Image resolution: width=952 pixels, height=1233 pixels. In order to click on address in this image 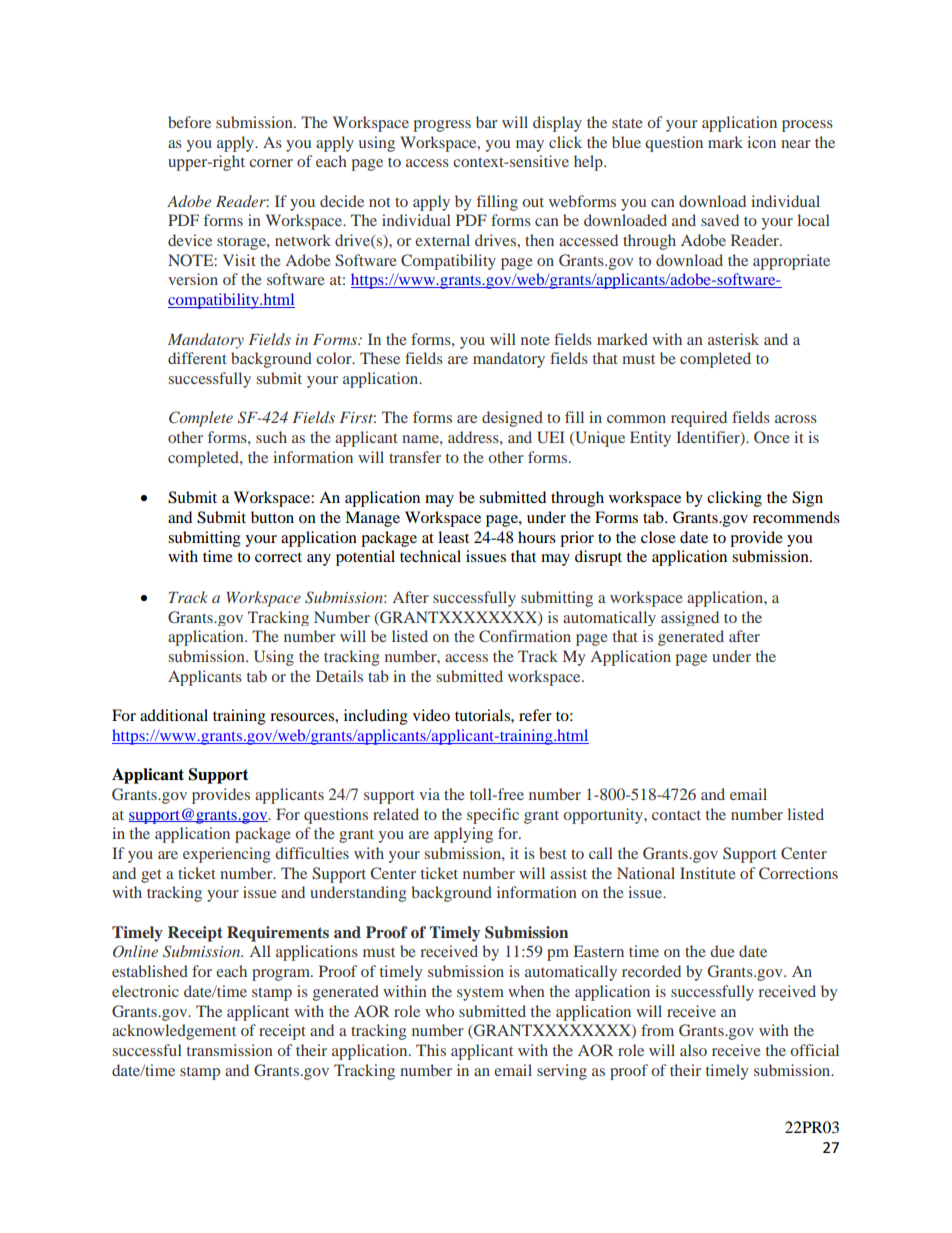, I will do `click(474, 437)`.
